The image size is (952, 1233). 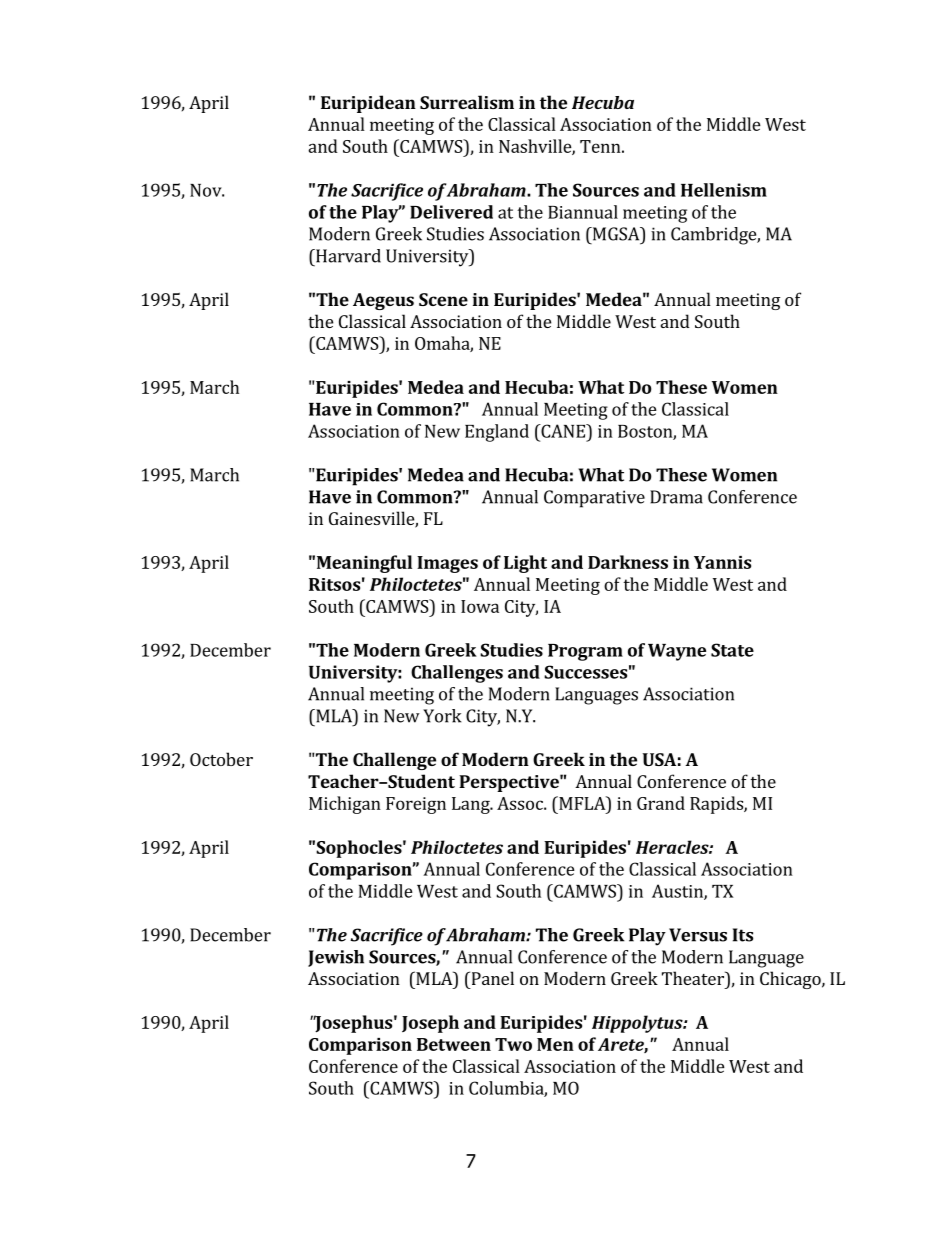 What do you see at coordinates (336, 958) in the image?
I see `Jewish` at bounding box center [336, 958].
